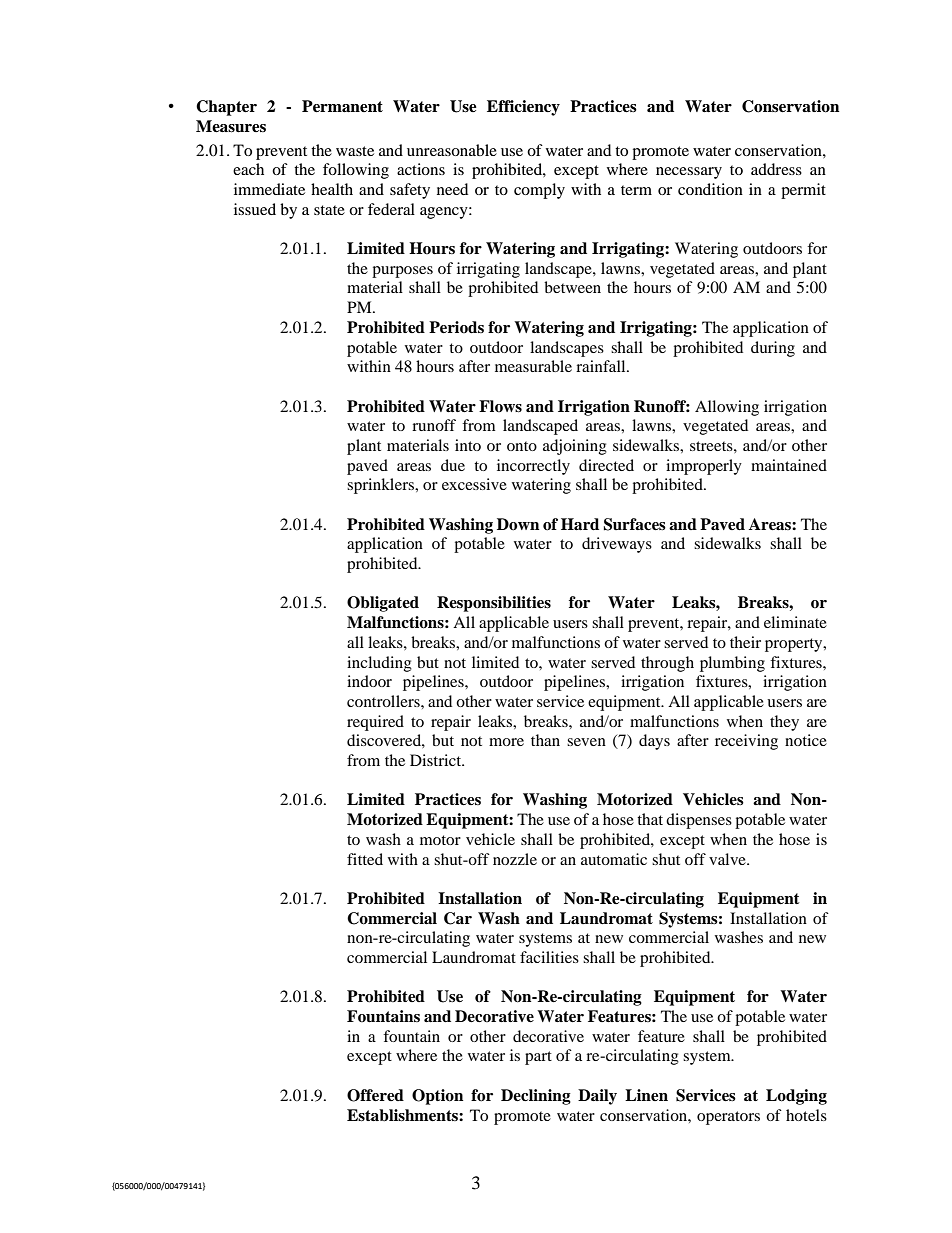 This screenshot has width=952, height=1233. What do you see at coordinates (522, 446) in the screenshot?
I see `onto` at bounding box center [522, 446].
